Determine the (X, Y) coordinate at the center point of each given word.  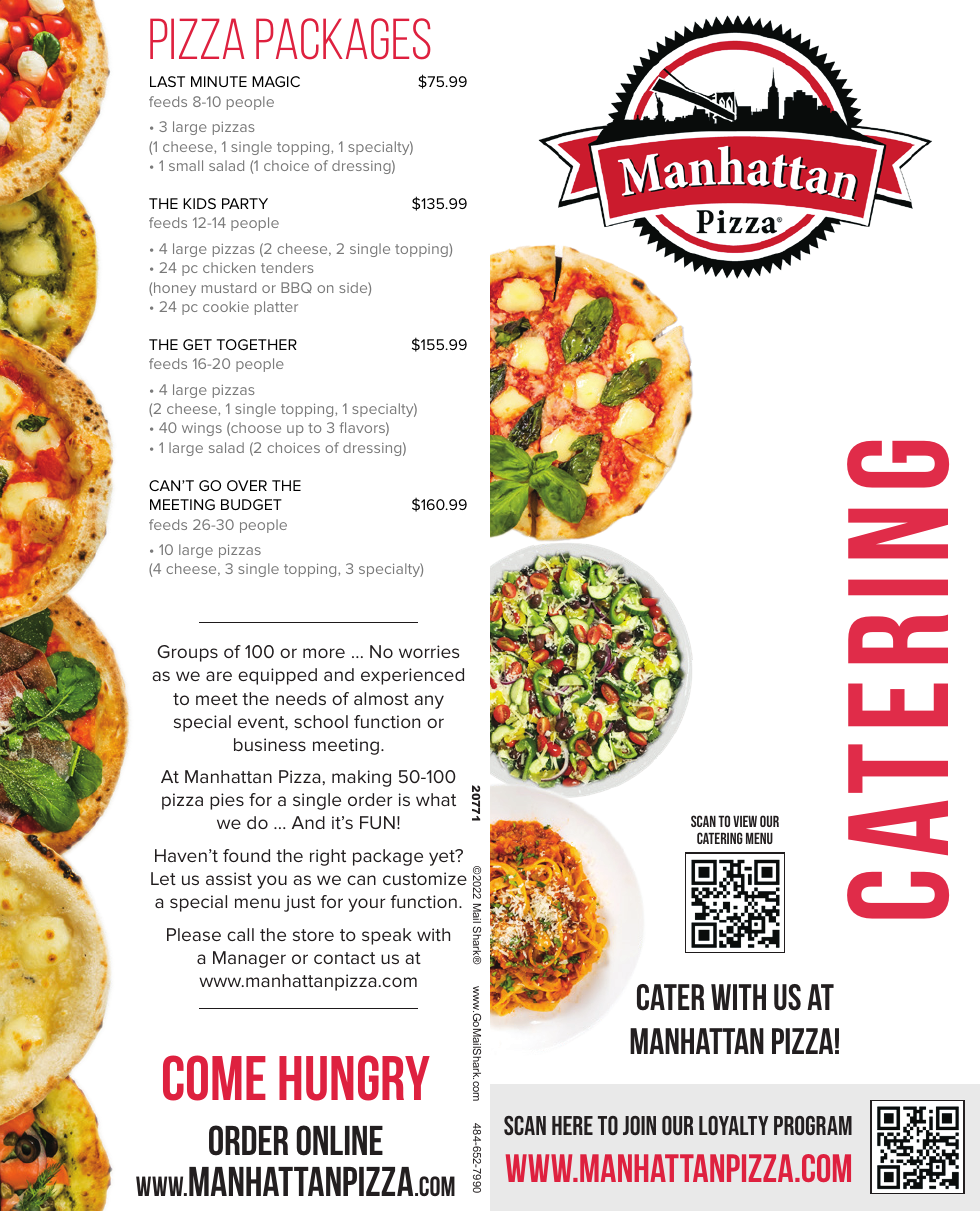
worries (429, 651)
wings (202, 429)
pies (227, 801)
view (745, 821)
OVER (247, 485)
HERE (572, 1125)
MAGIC (276, 81)
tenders (287, 267)
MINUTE (219, 81)
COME (214, 1078)
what (436, 799)
